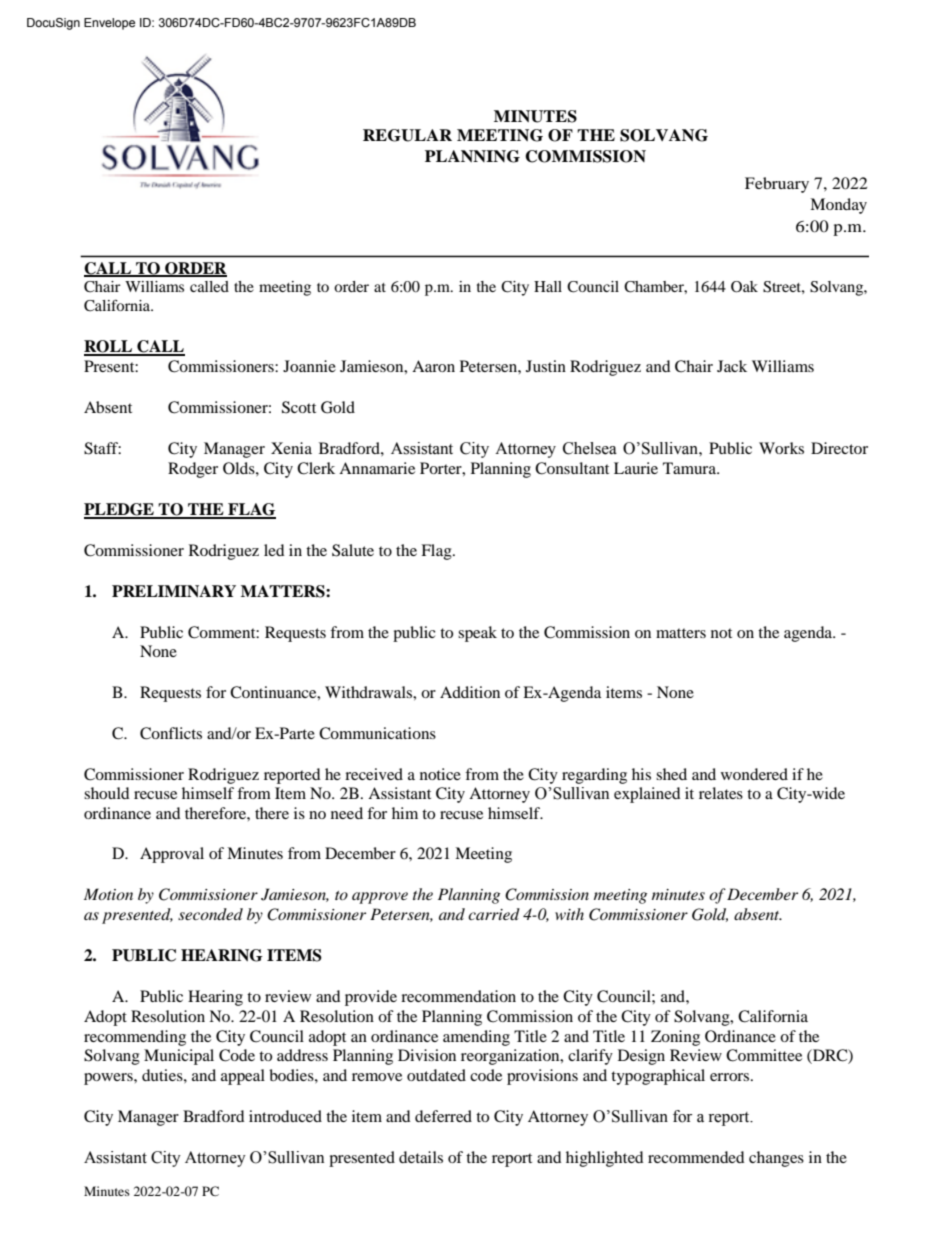 Image resolution: width=952 pixels, height=1233 pixels. I want to click on Jack, so click(732, 366).
